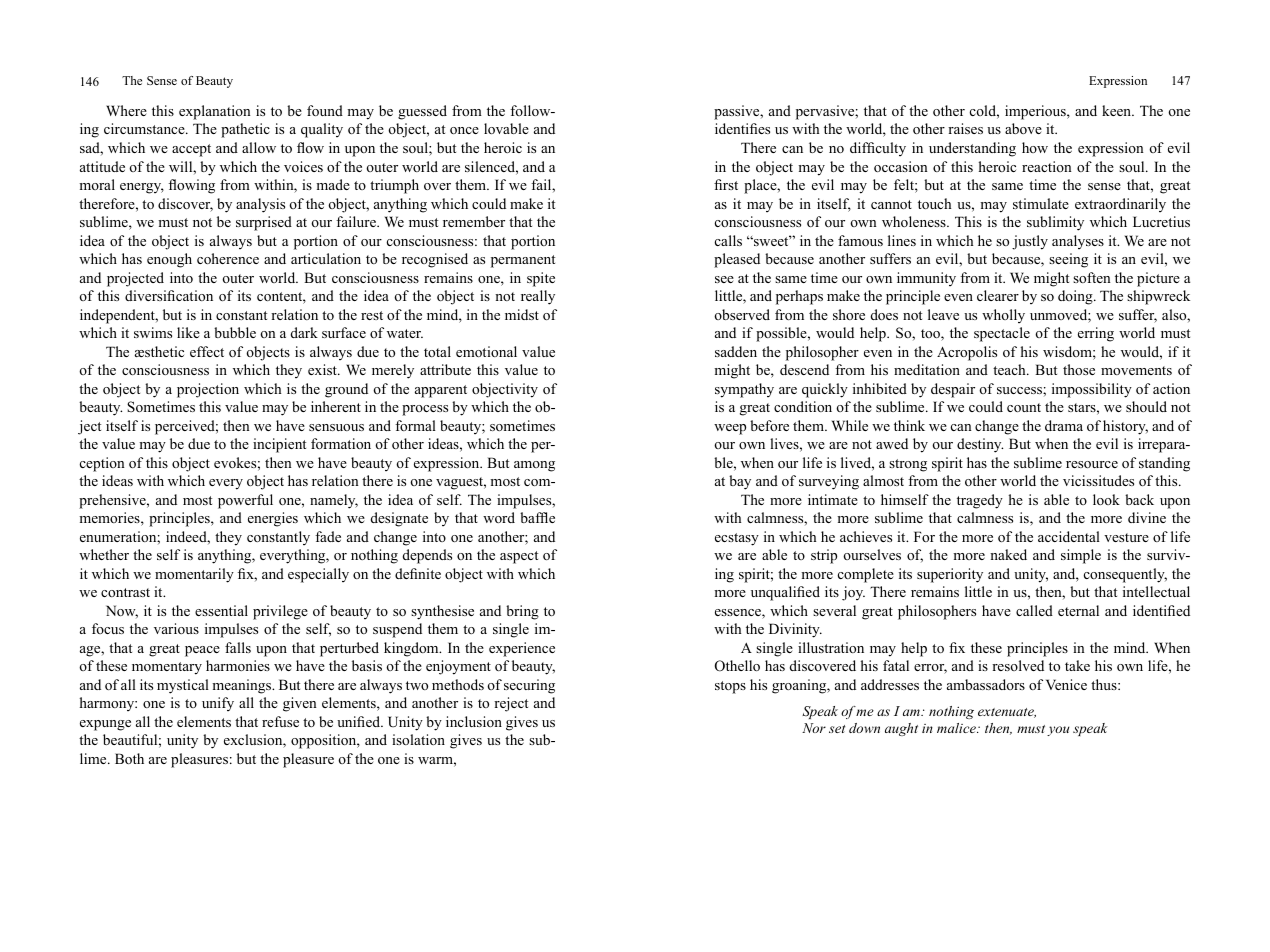  I want to click on stops, so click(730, 687).
